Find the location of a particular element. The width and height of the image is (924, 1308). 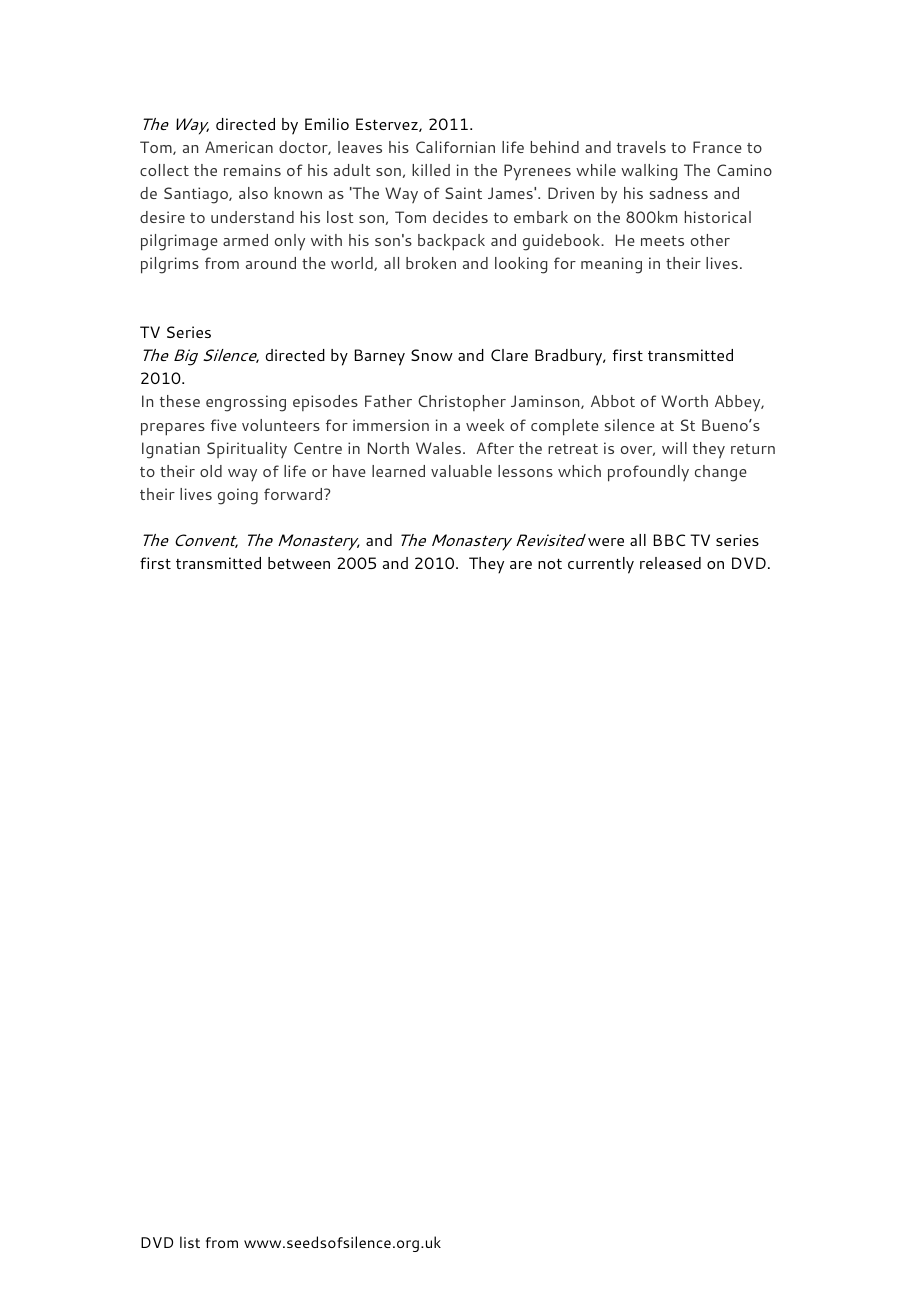

American is located at coordinates (239, 147).
